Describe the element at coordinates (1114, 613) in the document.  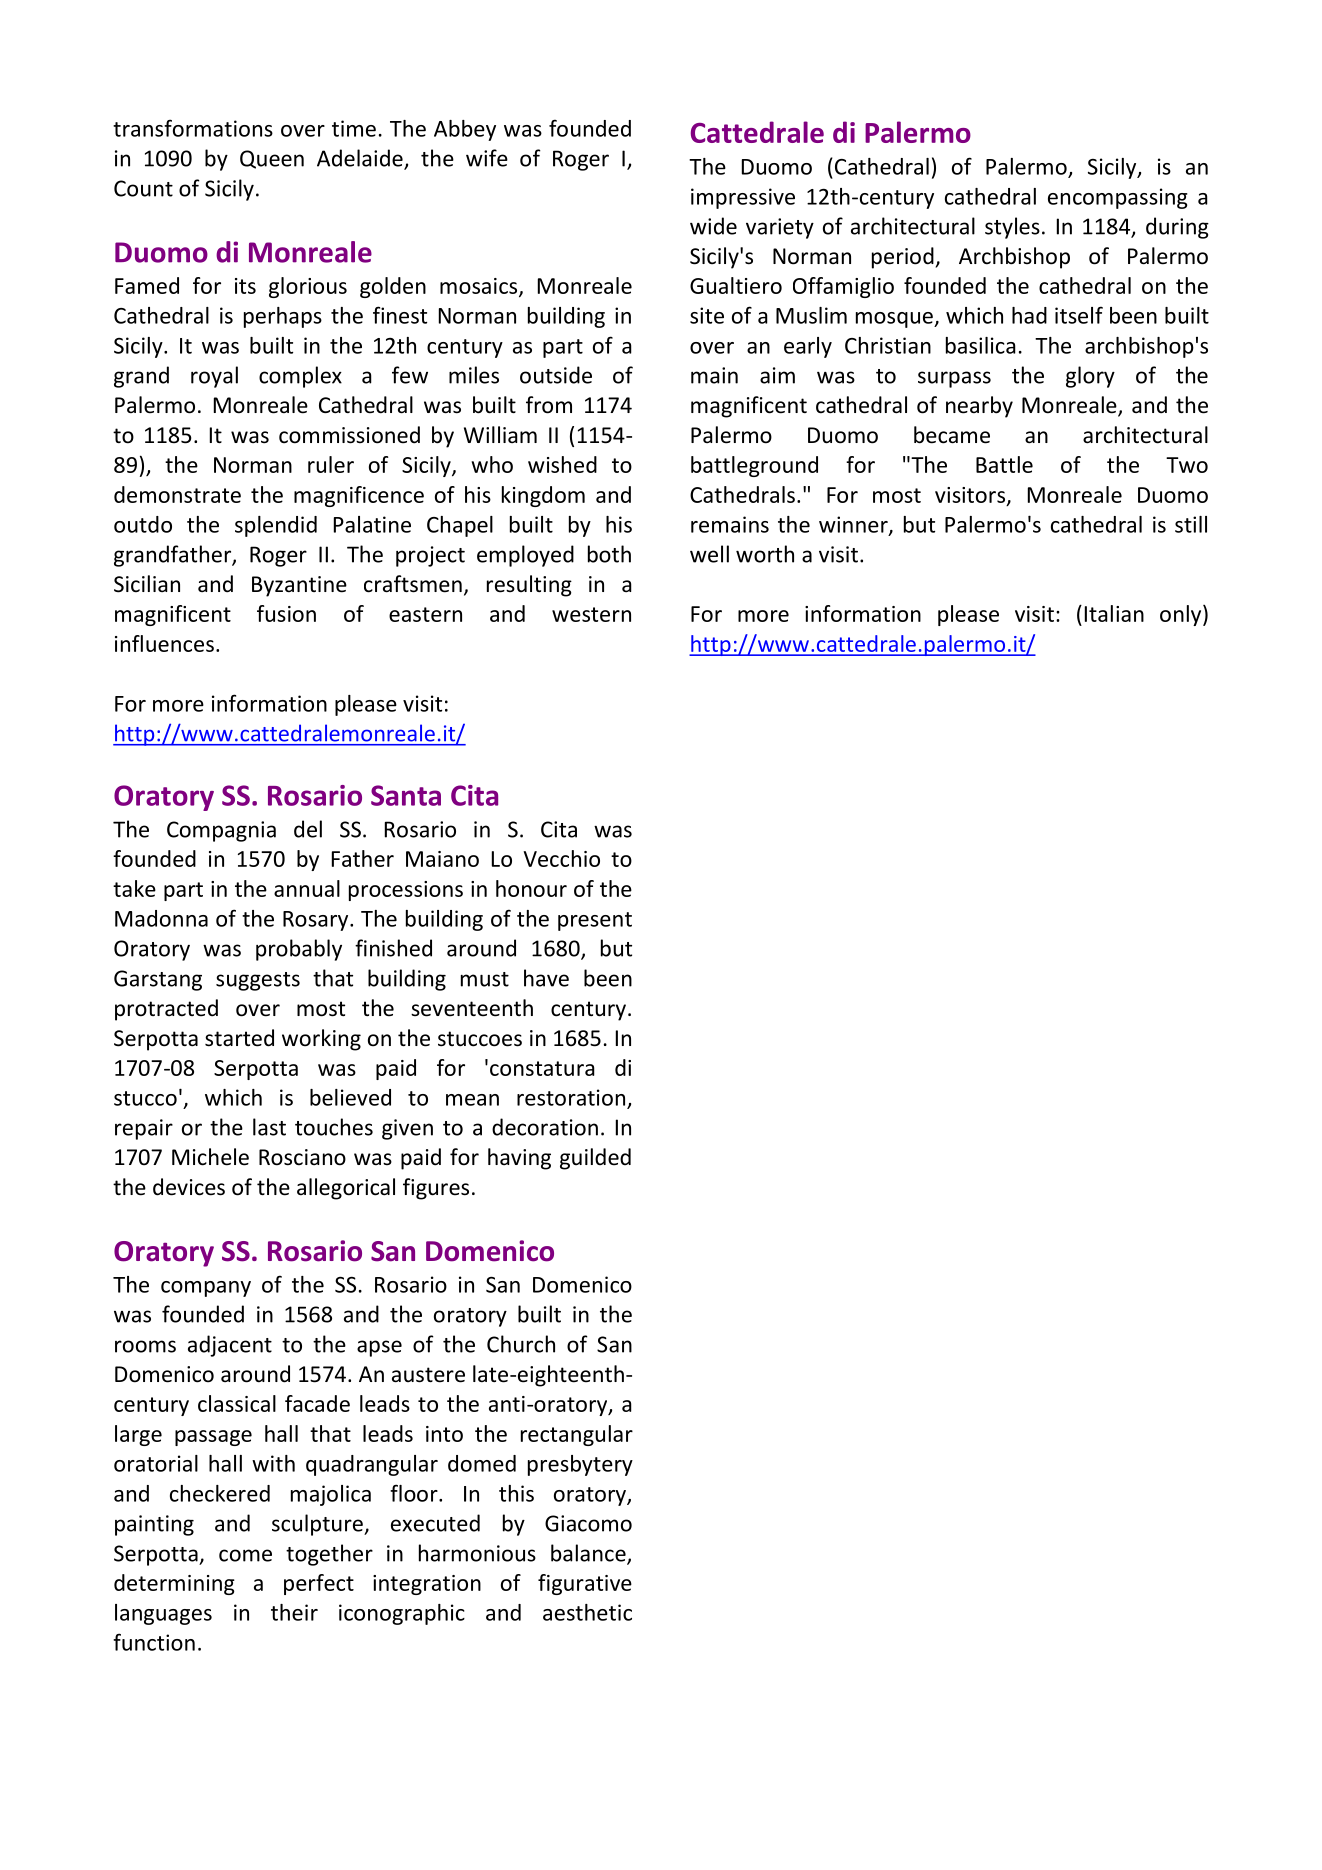
I see `Italian` at that location.
